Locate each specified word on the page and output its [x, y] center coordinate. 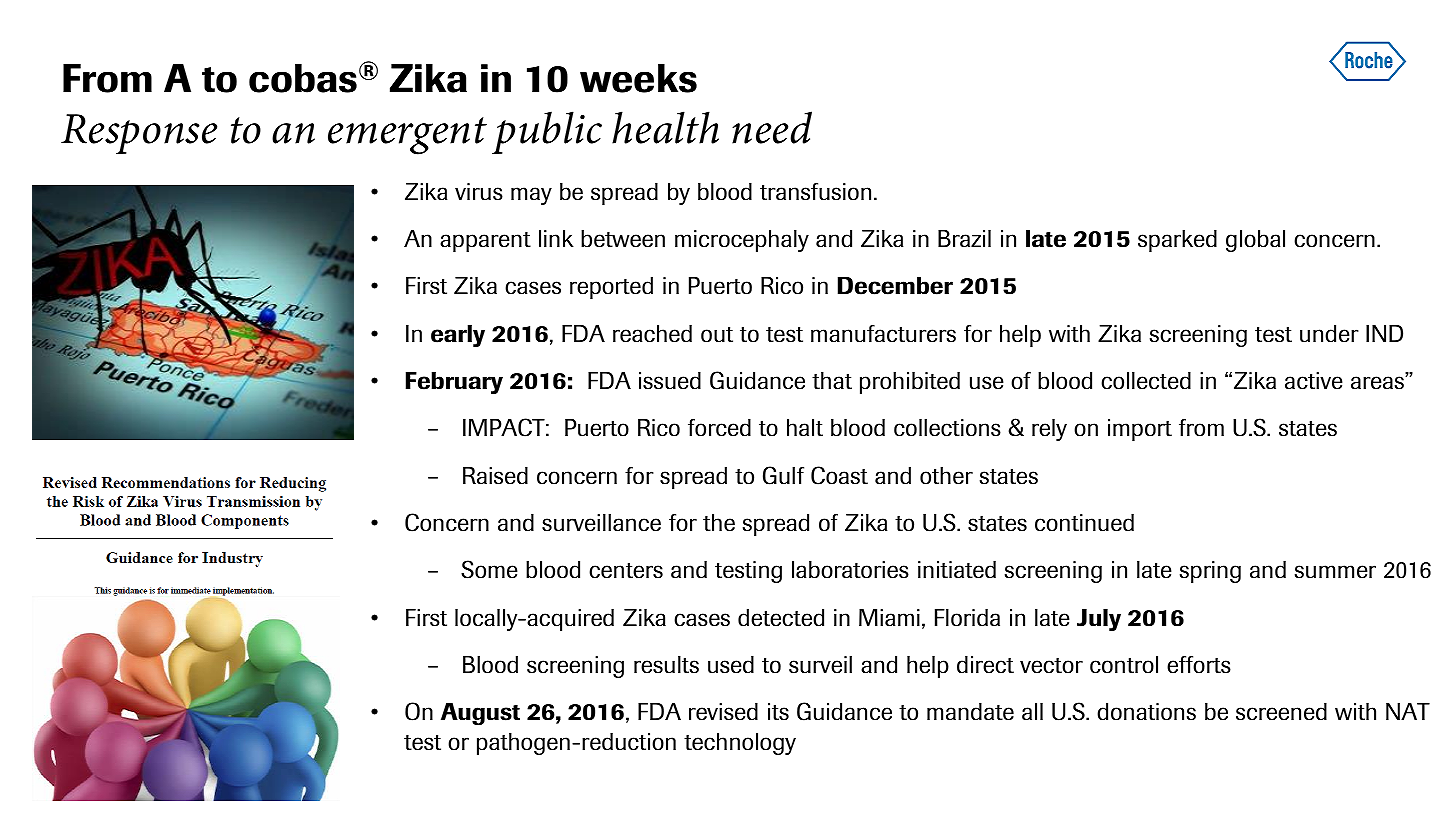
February [454, 383]
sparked [1177, 241]
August [480, 714]
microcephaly [742, 241]
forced [719, 428]
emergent [407, 136]
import [1140, 430]
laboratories [850, 570]
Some [489, 569]
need [772, 127]
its [778, 712]
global [1255, 241]
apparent [485, 242]
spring [1210, 572]
